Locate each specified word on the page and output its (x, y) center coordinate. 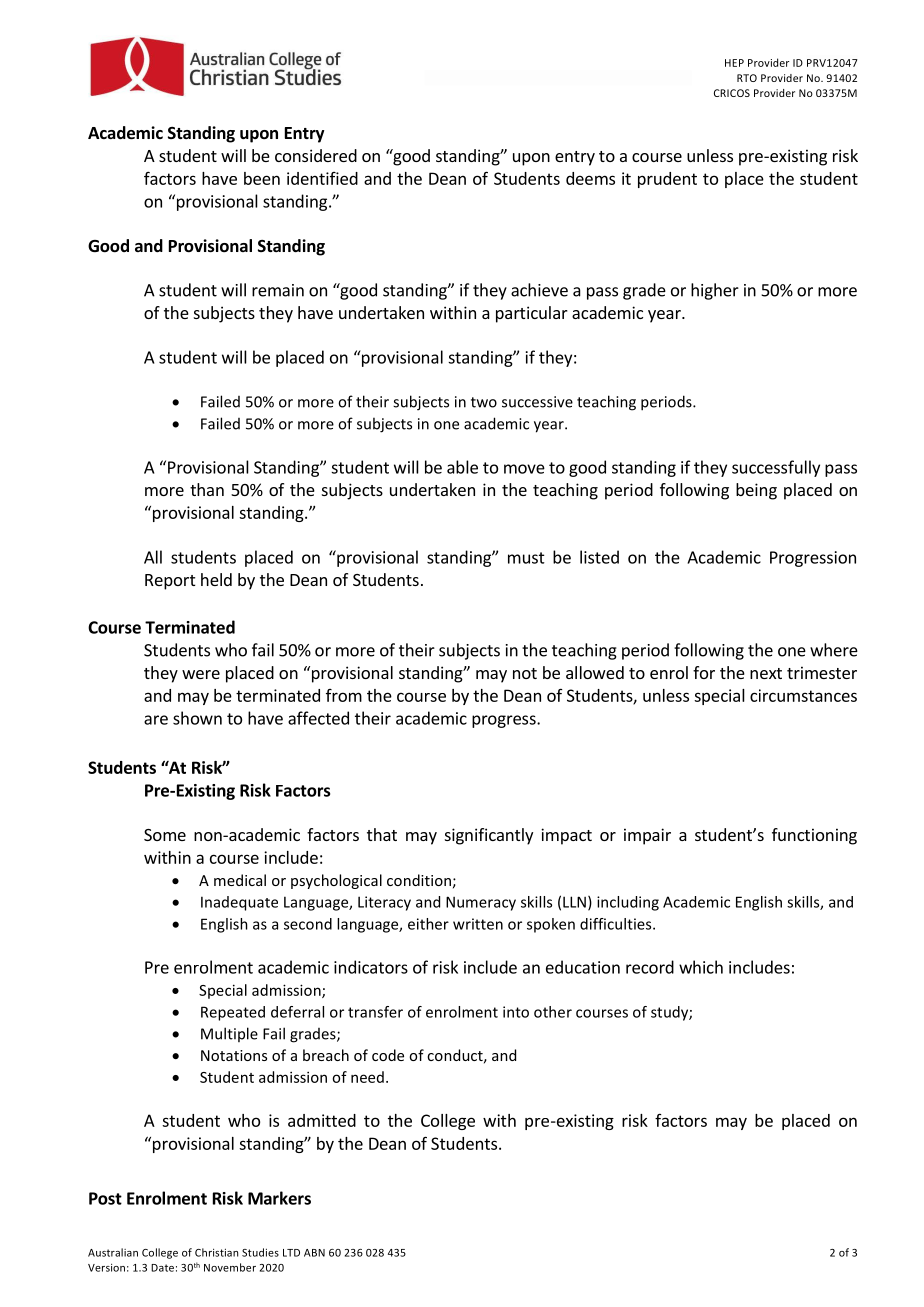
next (766, 673)
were (201, 674)
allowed (595, 672)
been (262, 178)
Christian (216, 1252)
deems (590, 178)
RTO (747, 78)
